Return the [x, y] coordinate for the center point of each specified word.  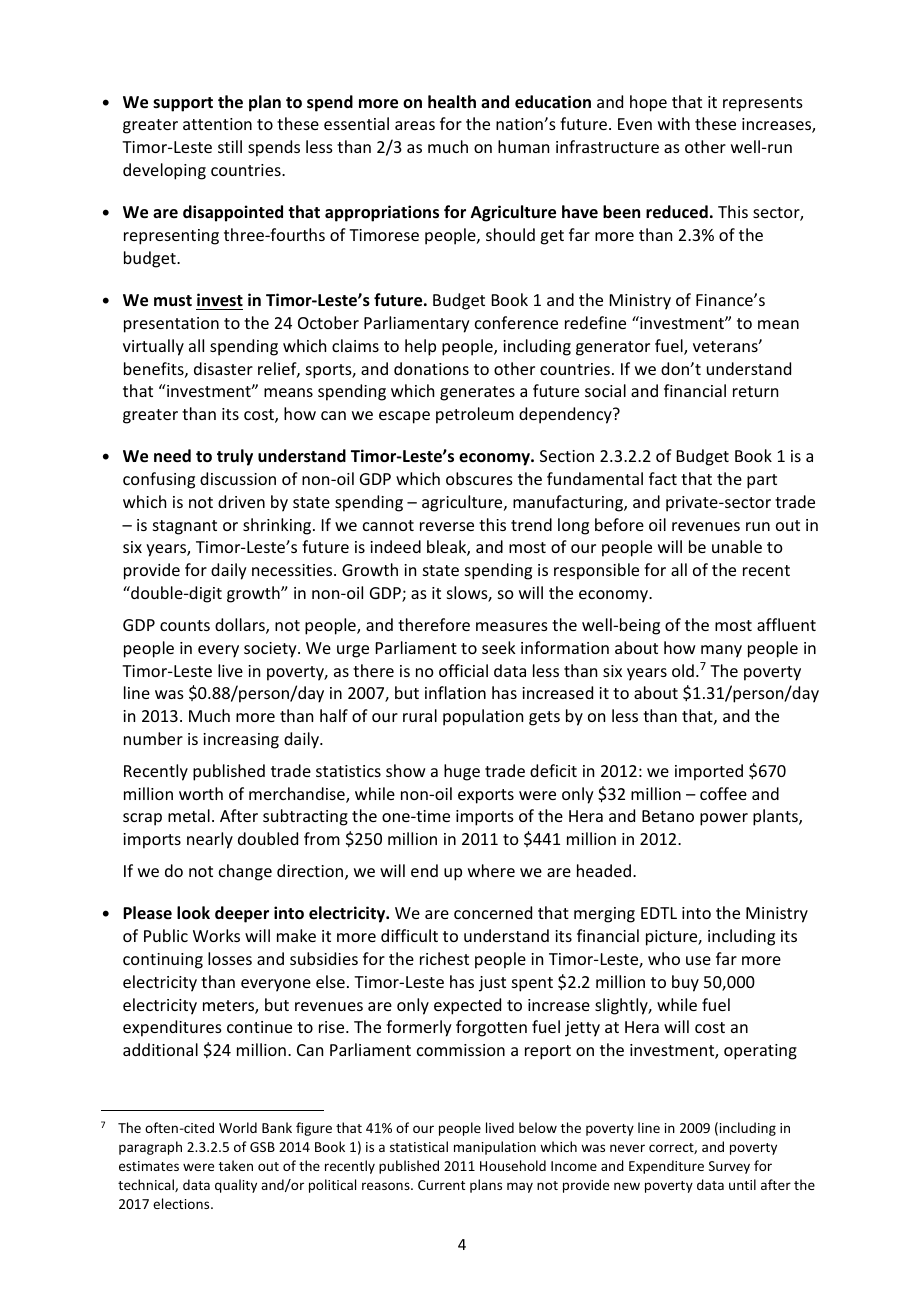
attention [217, 124]
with [674, 123]
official [463, 670]
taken [236, 1165]
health [452, 102]
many [721, 651]
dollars [241, 626]
